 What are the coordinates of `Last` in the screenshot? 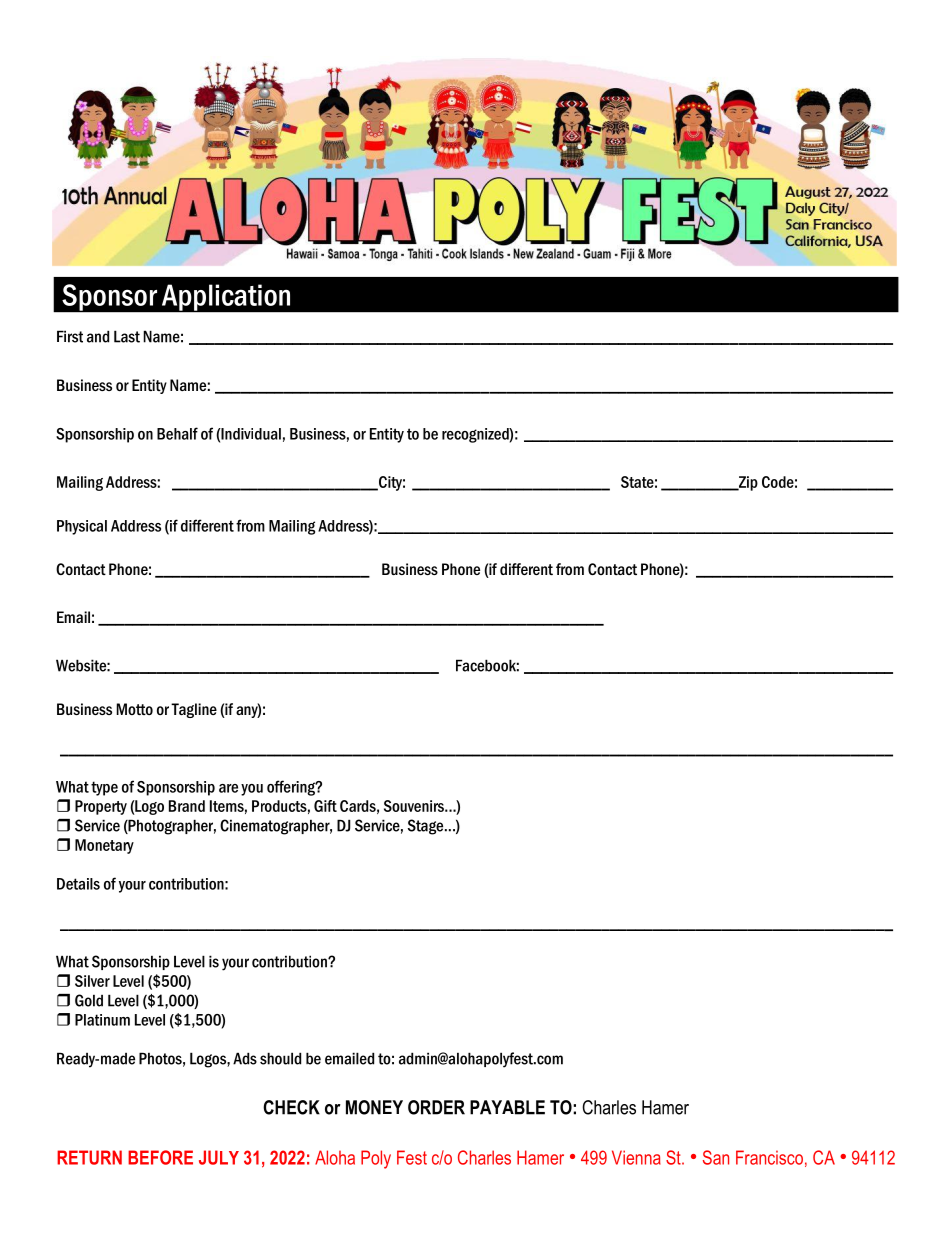 It's located at (127, 336).
